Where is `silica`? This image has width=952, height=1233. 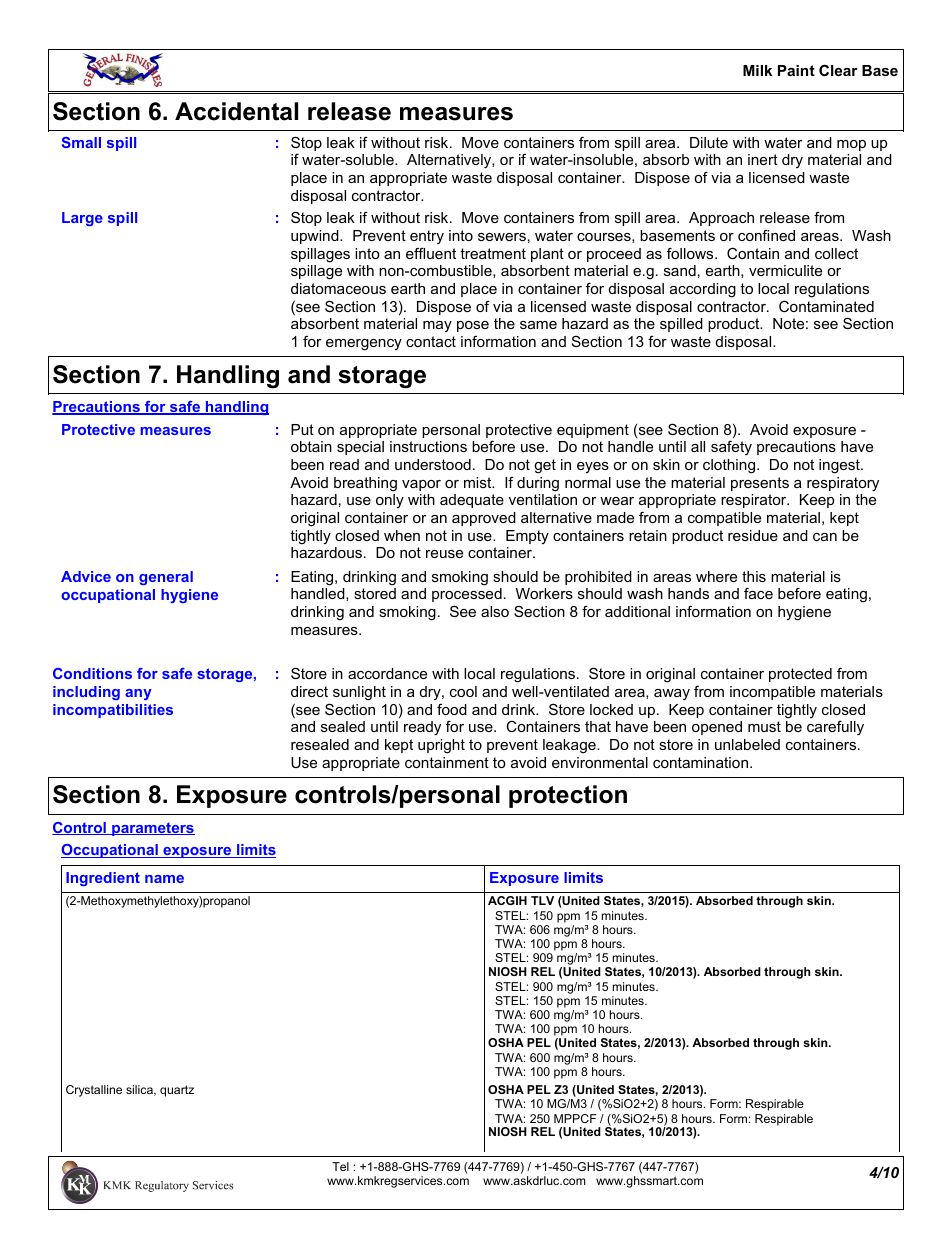 silica is located at coordinates (140, 1090).
